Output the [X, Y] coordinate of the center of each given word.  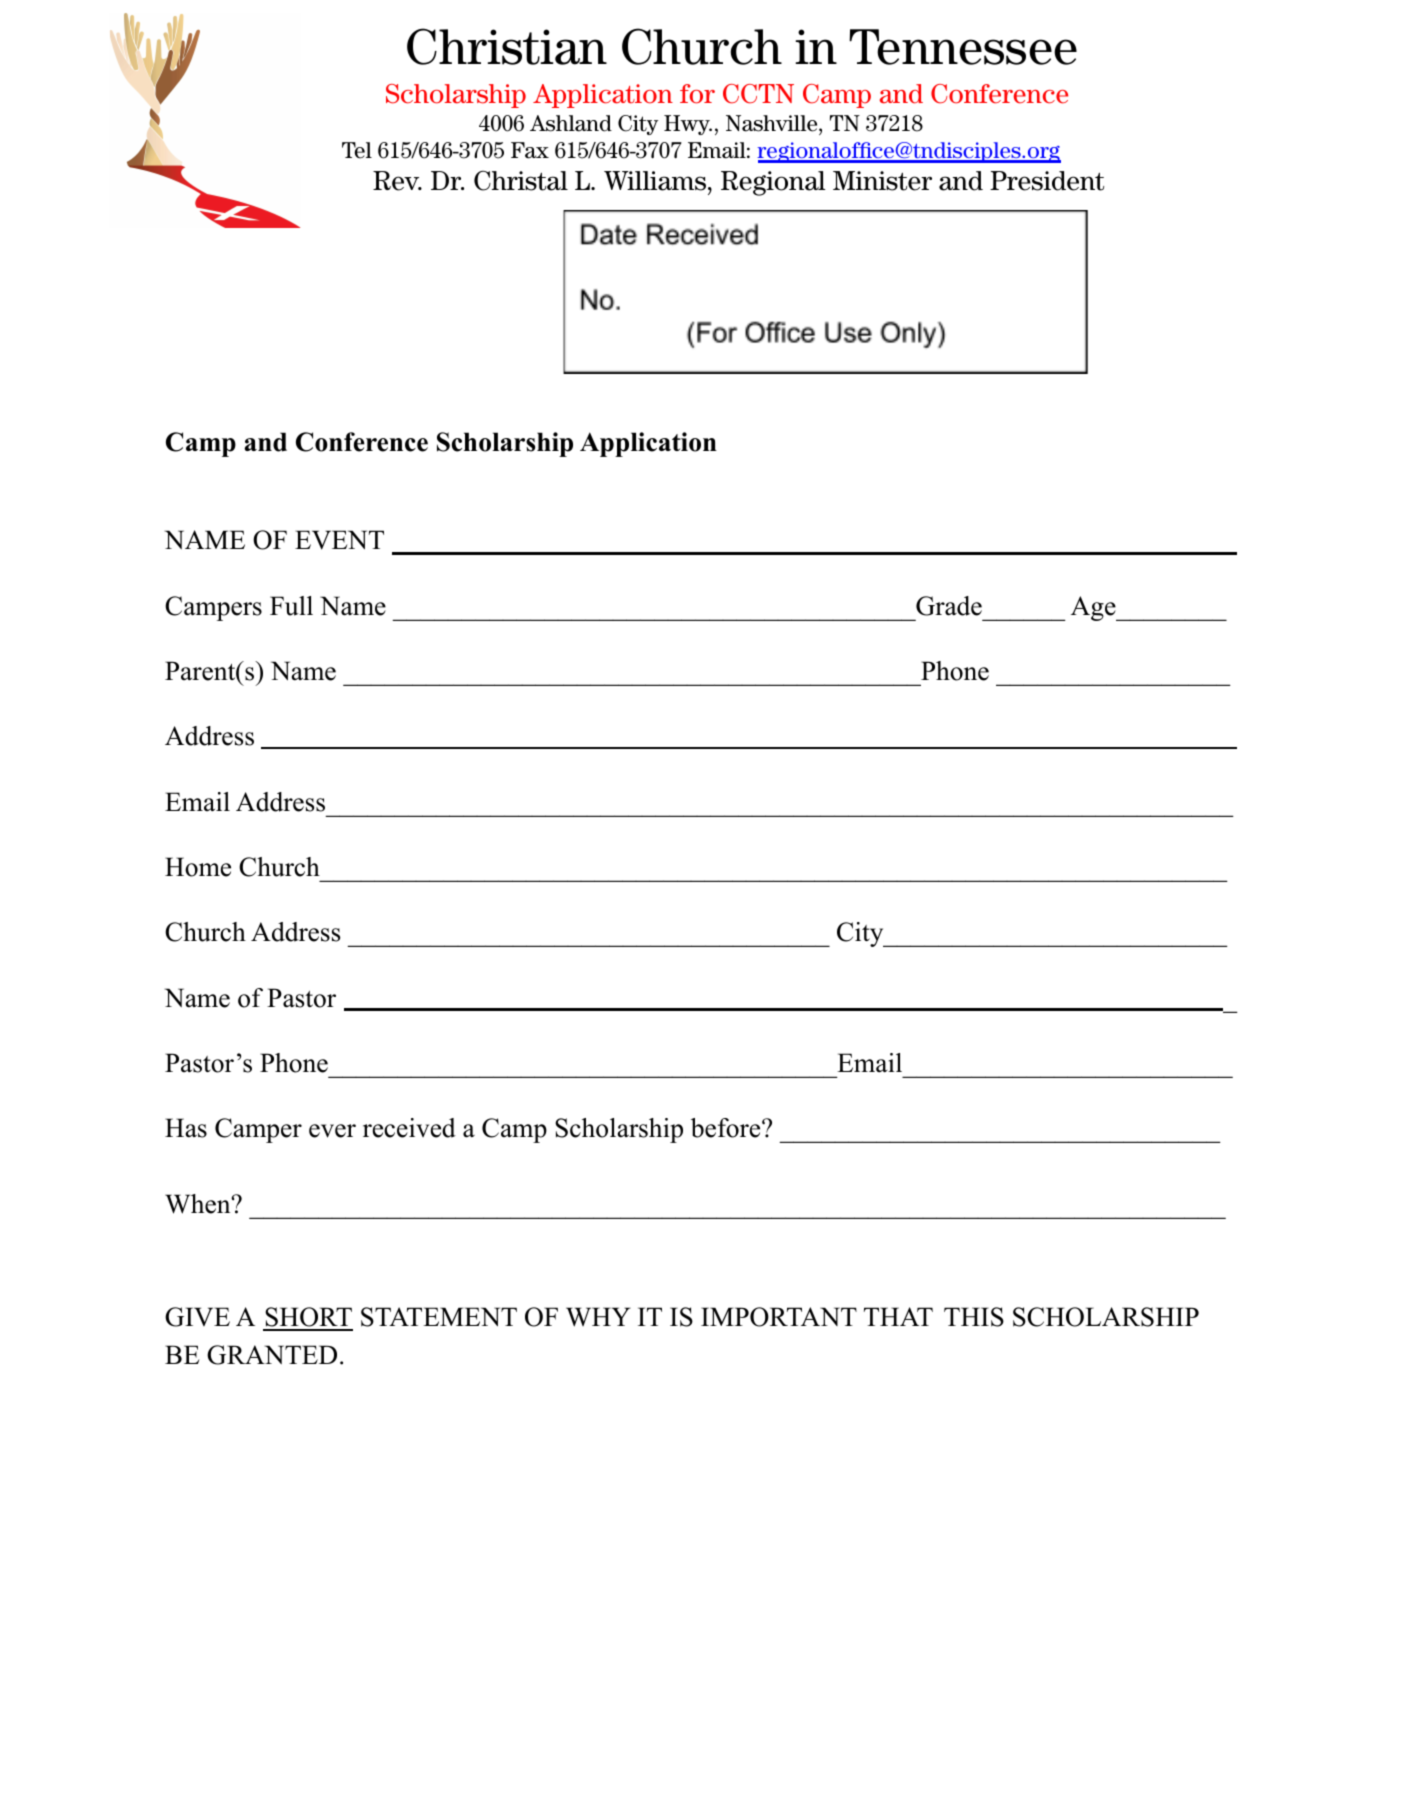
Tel [357, 150]
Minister [882, 181]
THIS [974, 1317]
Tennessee [963, 47]
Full [291, 606]
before [725, 1128]
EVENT [339, 540]
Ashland [571, 123]
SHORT [308, 1318]
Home [198, 867]
